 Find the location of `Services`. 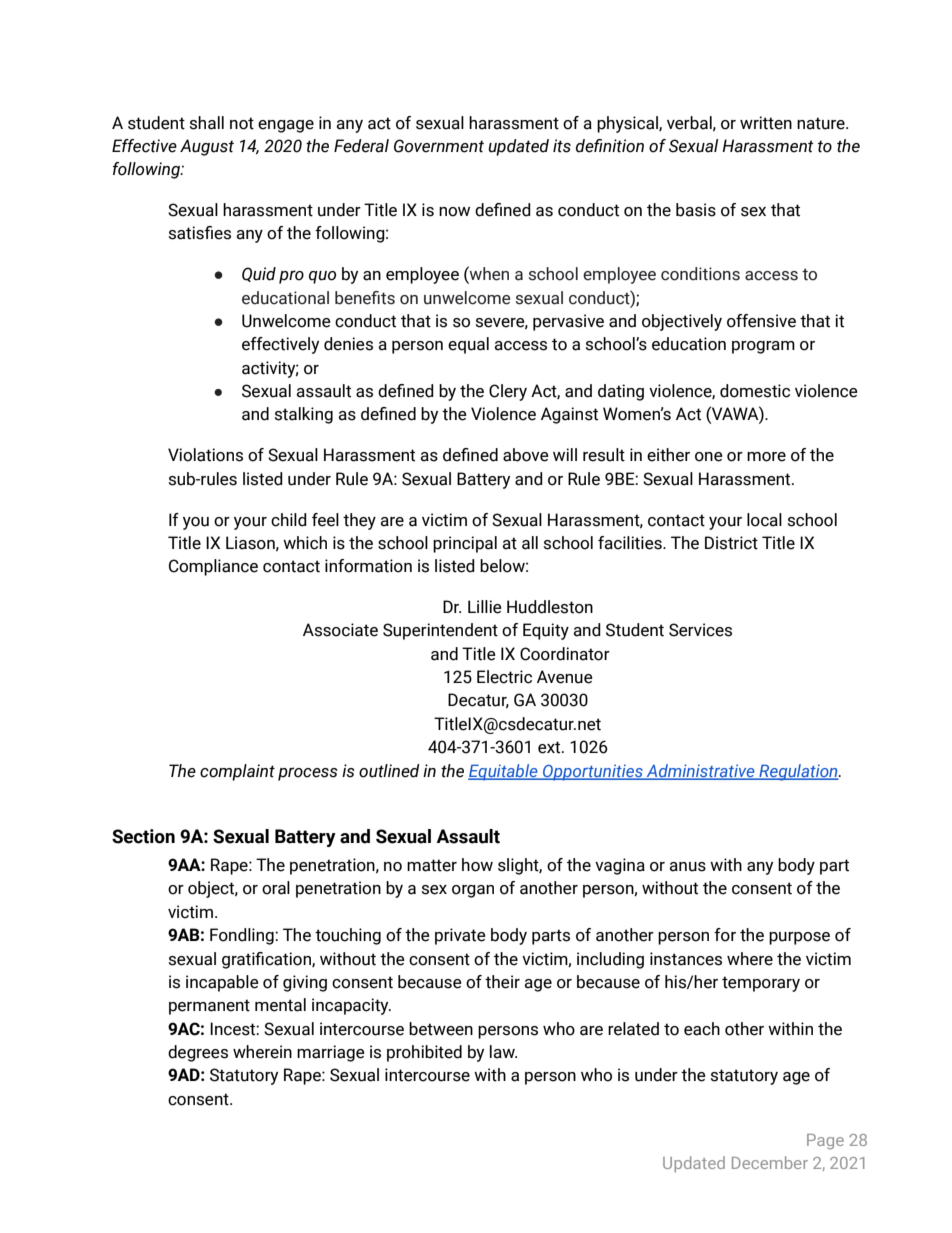

Services is located at coordinates (700, 630).
